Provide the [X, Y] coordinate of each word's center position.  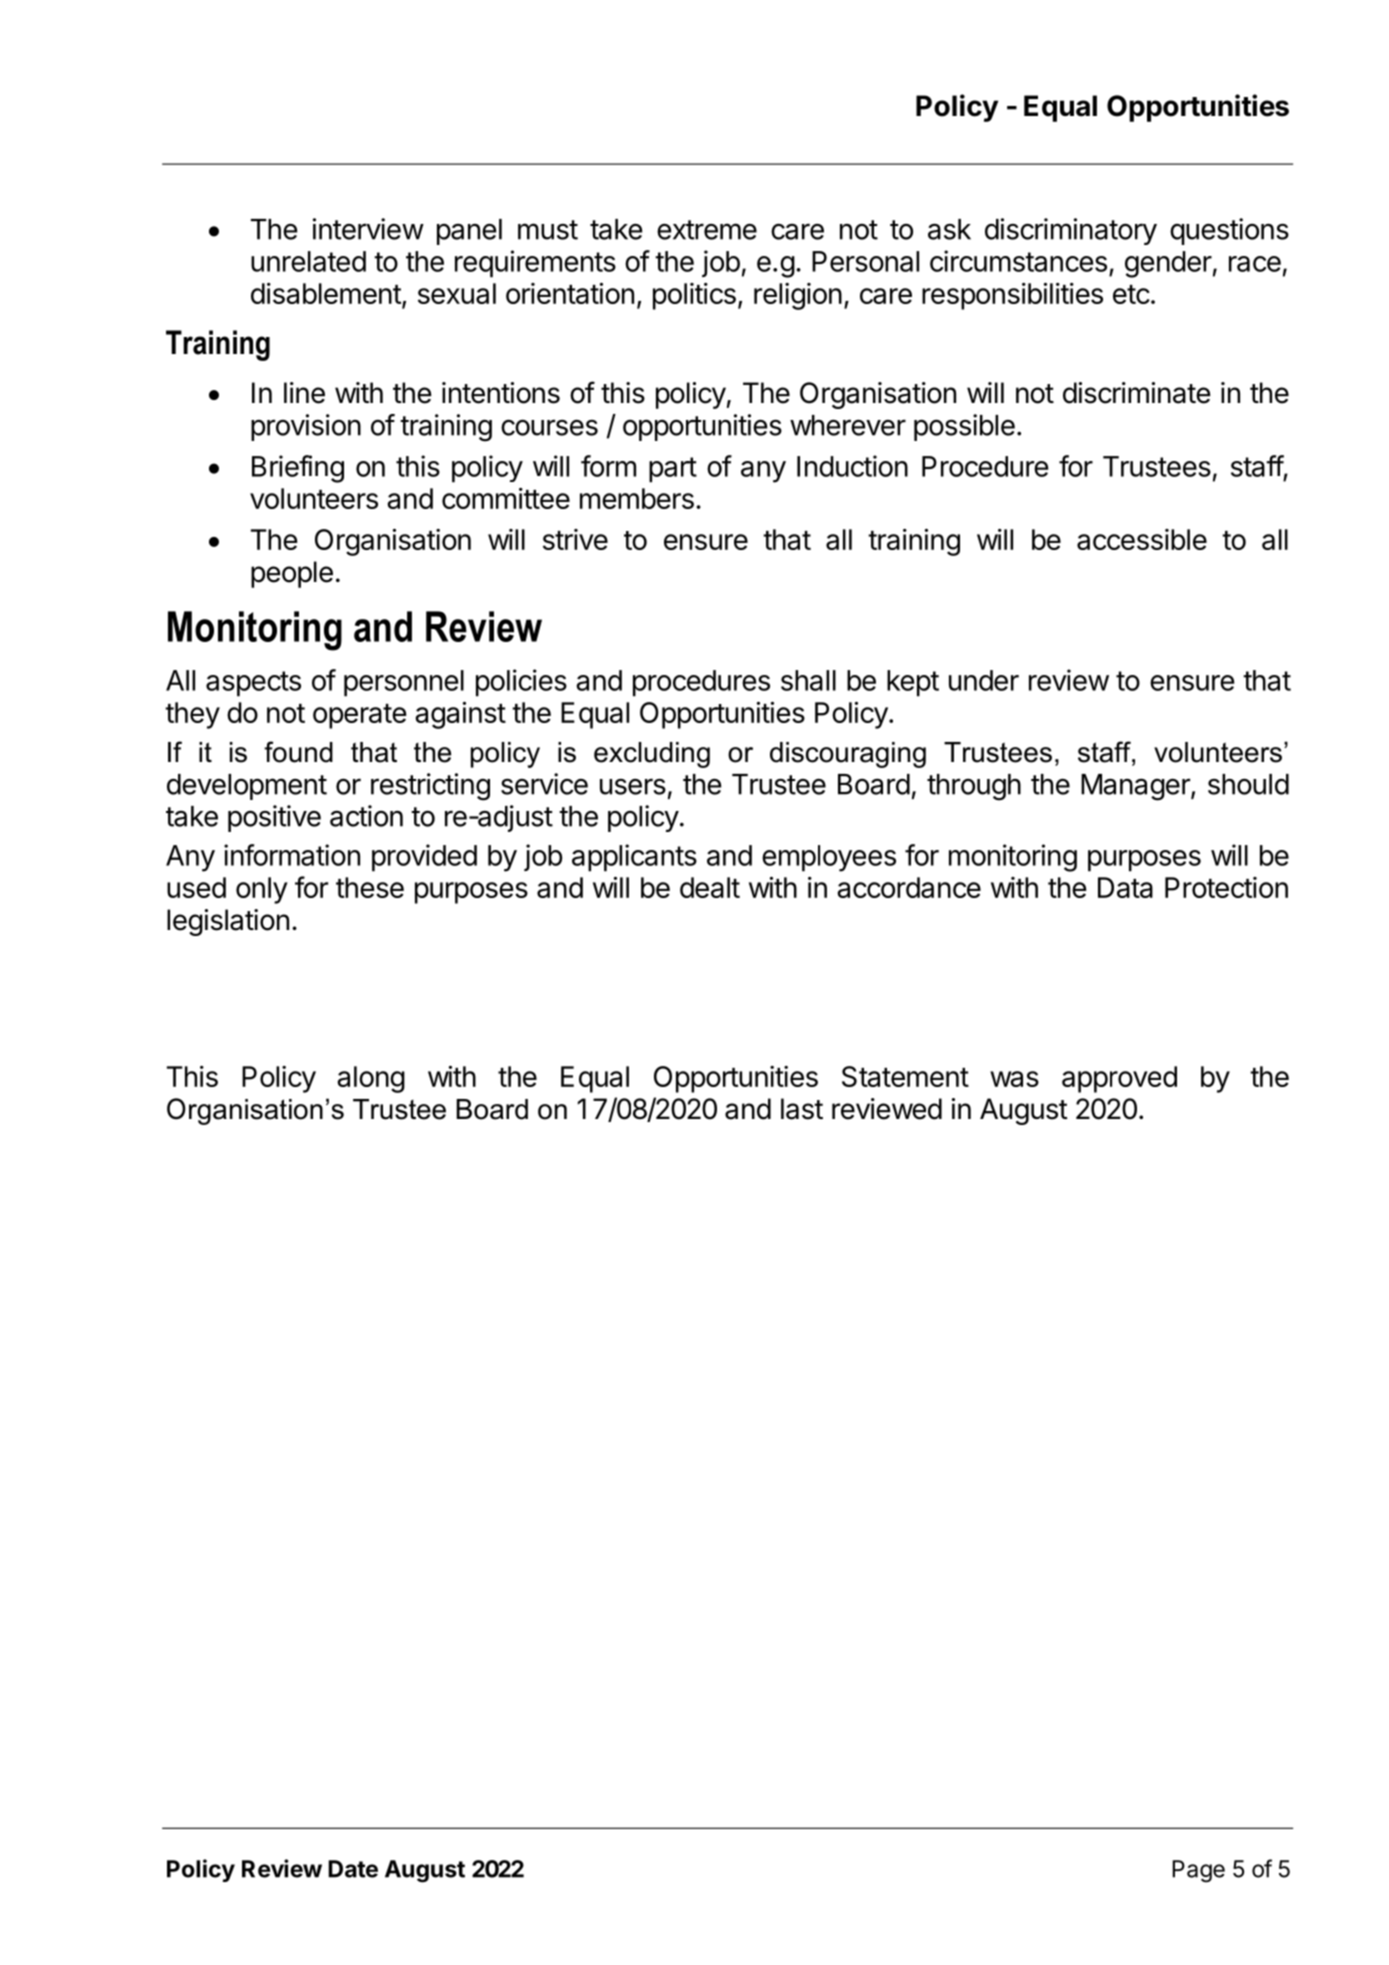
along [371, 1079]
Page [1198, 1871]
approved [1119, 1079]
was [1014, 1079]
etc [1131, 294]
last [802, 1109]
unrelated [308, 261]
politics [694, 296]
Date [353, 1869]
